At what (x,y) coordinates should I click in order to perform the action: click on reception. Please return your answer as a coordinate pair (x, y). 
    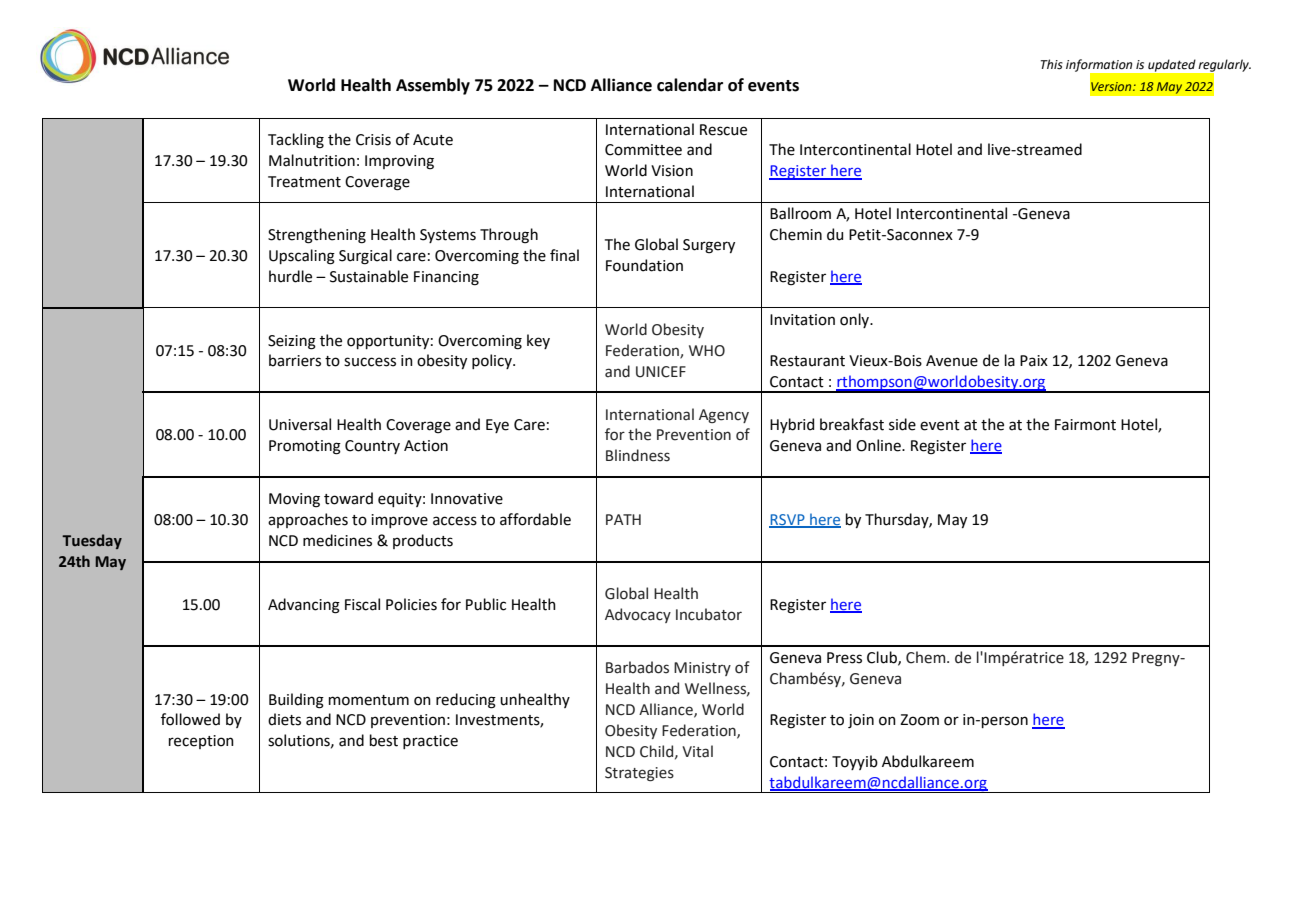
    Looking at the image, I should click on (201, 742).
